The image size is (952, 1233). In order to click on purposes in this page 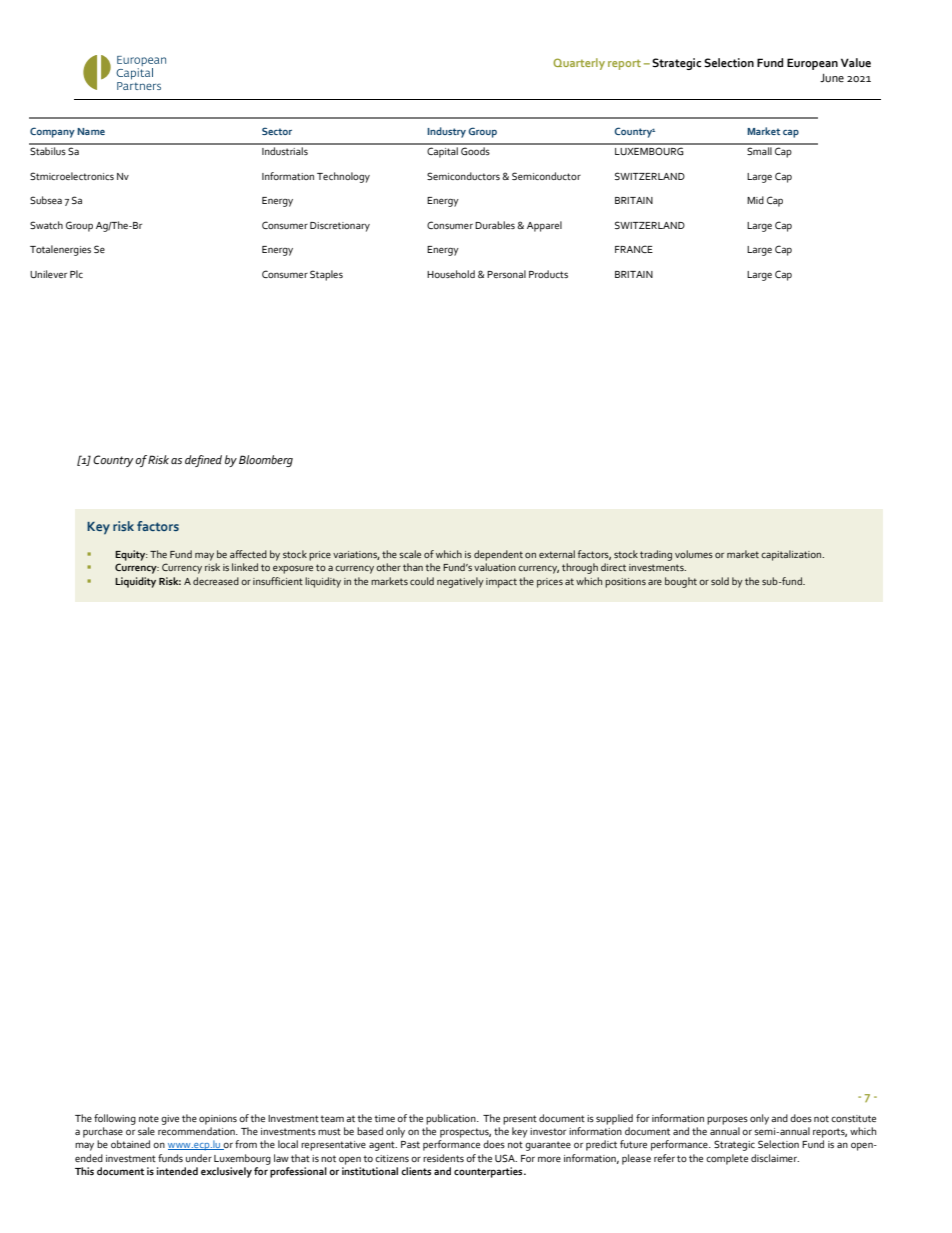, I will do `click(727, 1120)`.
